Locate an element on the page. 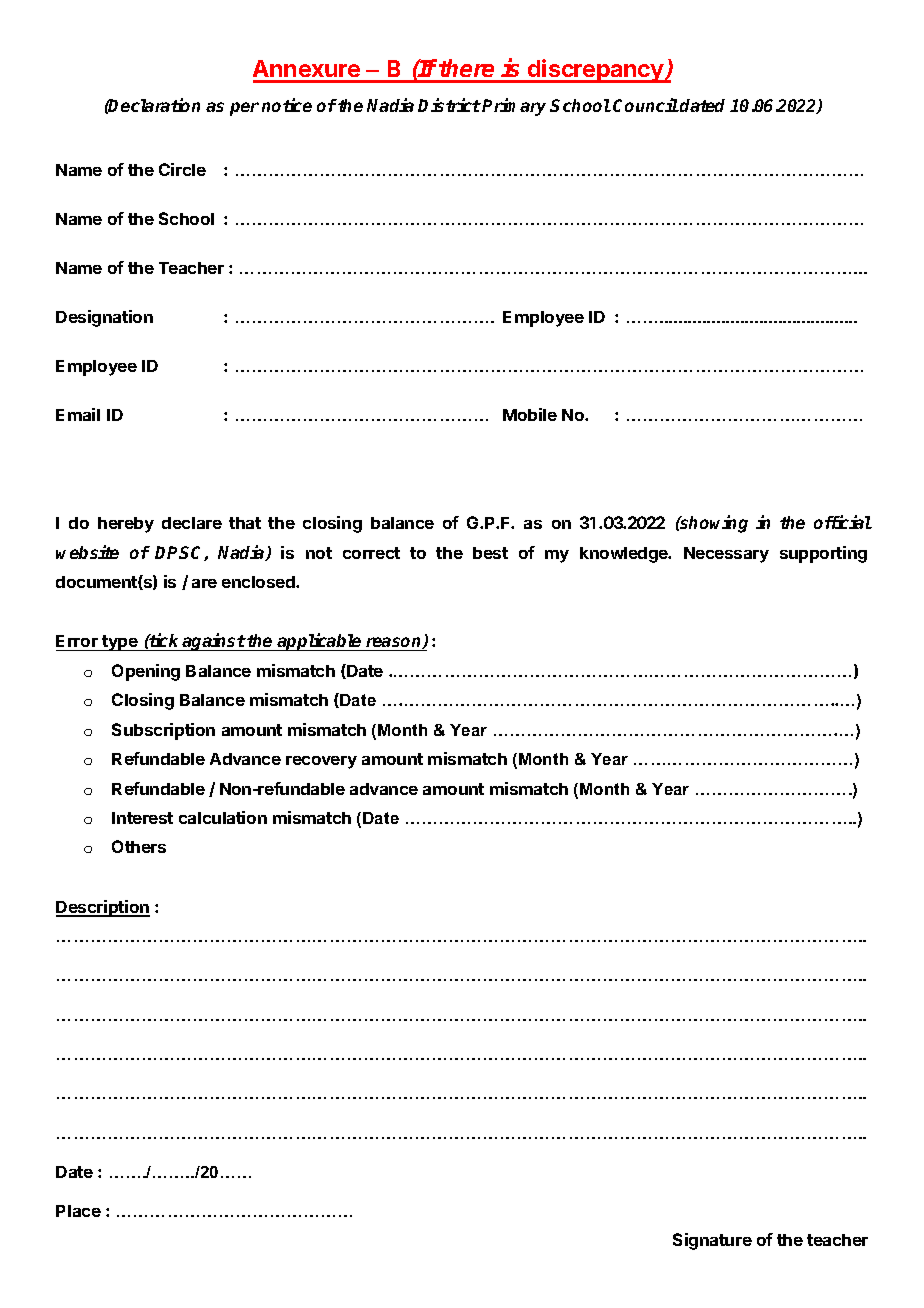 The image size is (924, 1308). recovery is located at coordinates (321, 762).
